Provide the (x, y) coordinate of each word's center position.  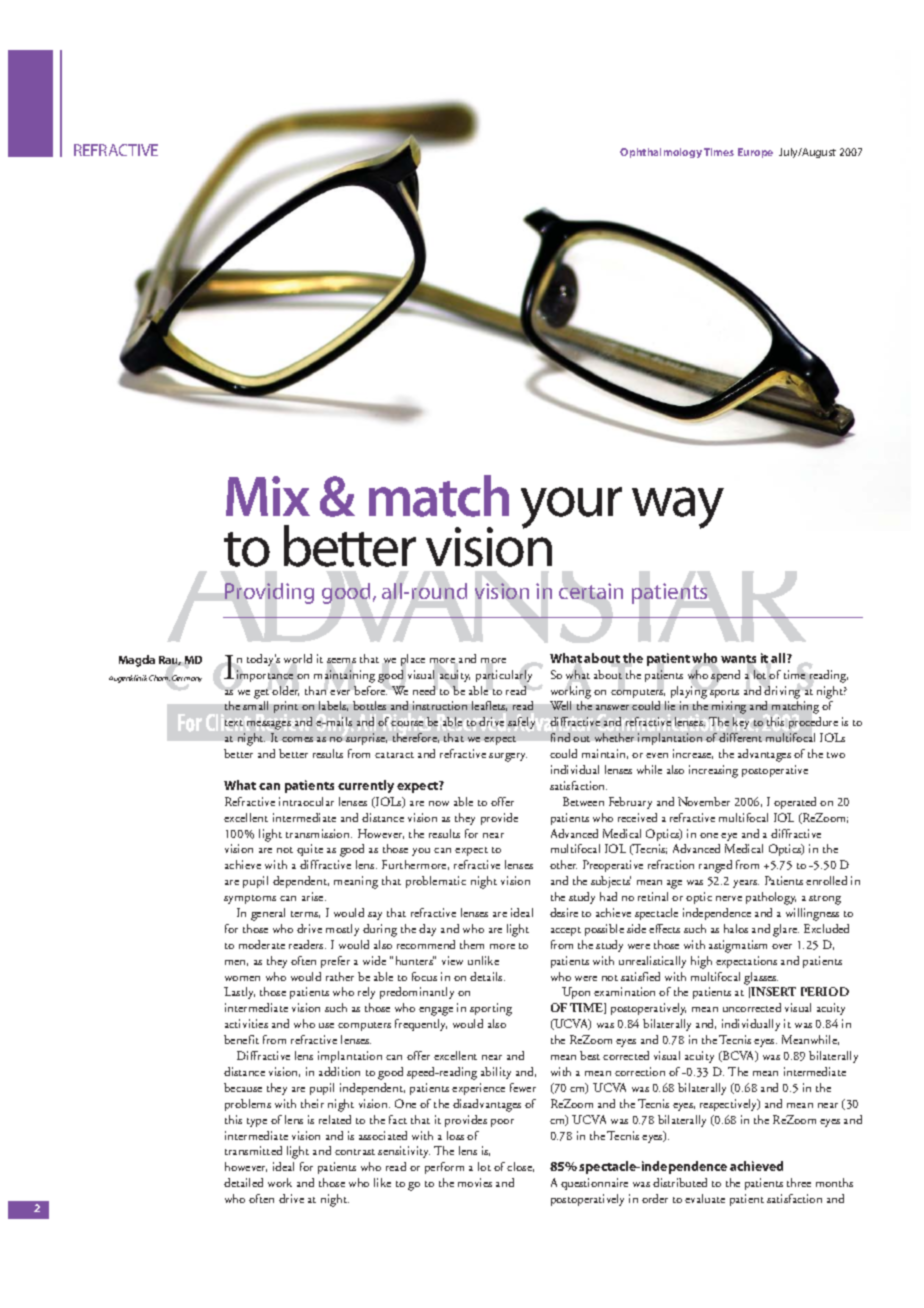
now (439, 803)
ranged (715, 866)
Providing (269, 593)
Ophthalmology (661, 153)
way (678, 508)
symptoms (250, 899)
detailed (243, 1182)
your (571, 508)
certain (591, 591)
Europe (755, 153)
